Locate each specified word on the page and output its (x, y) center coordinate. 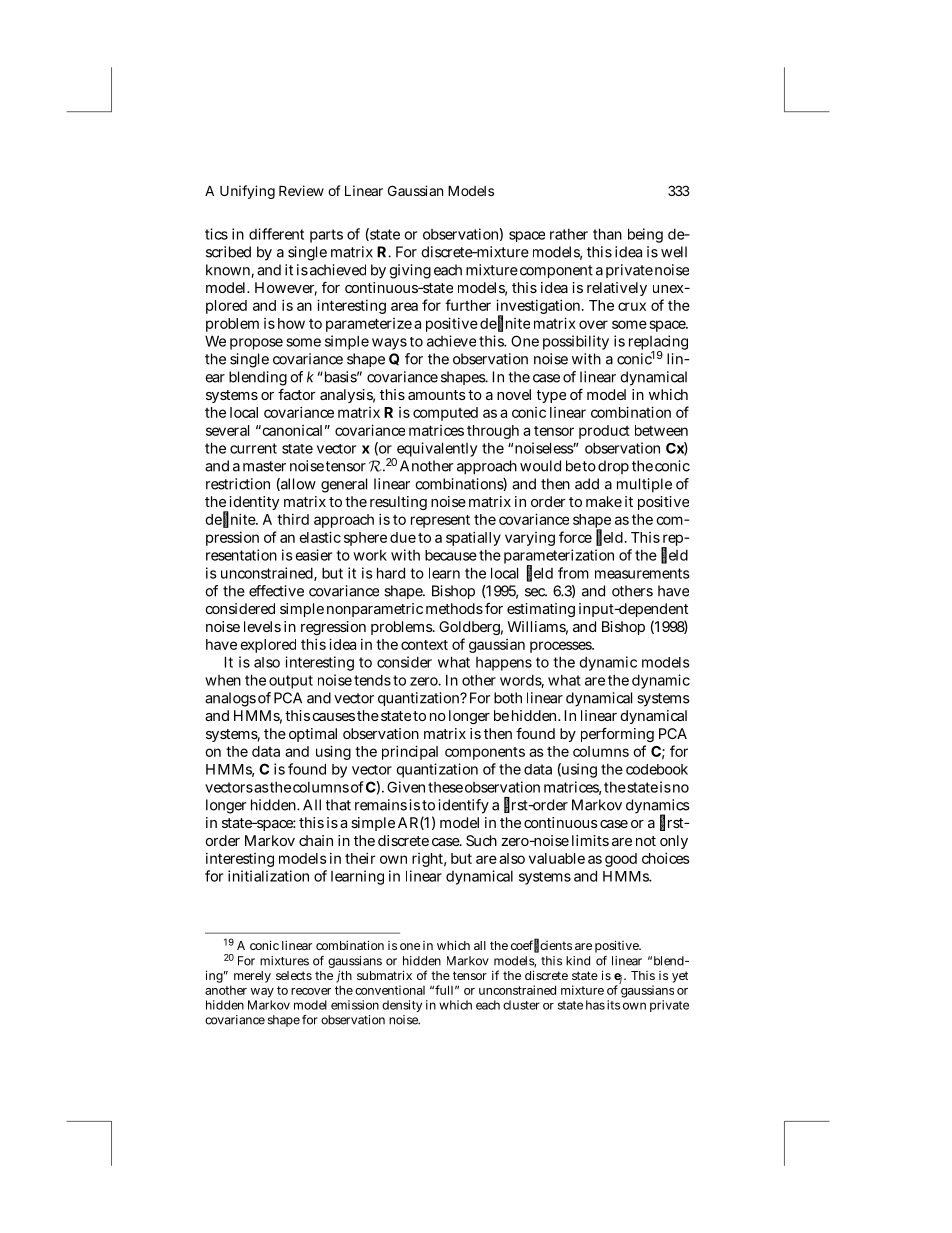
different (276, 234)
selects (294, 975)
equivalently (436, 451)
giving (410, 271)
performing (617, 735)
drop (613, 467)
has (595, 1005)
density (402, 1006)
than (607, 234)
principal (410, 752)
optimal (313, 735)
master (264, 466)
